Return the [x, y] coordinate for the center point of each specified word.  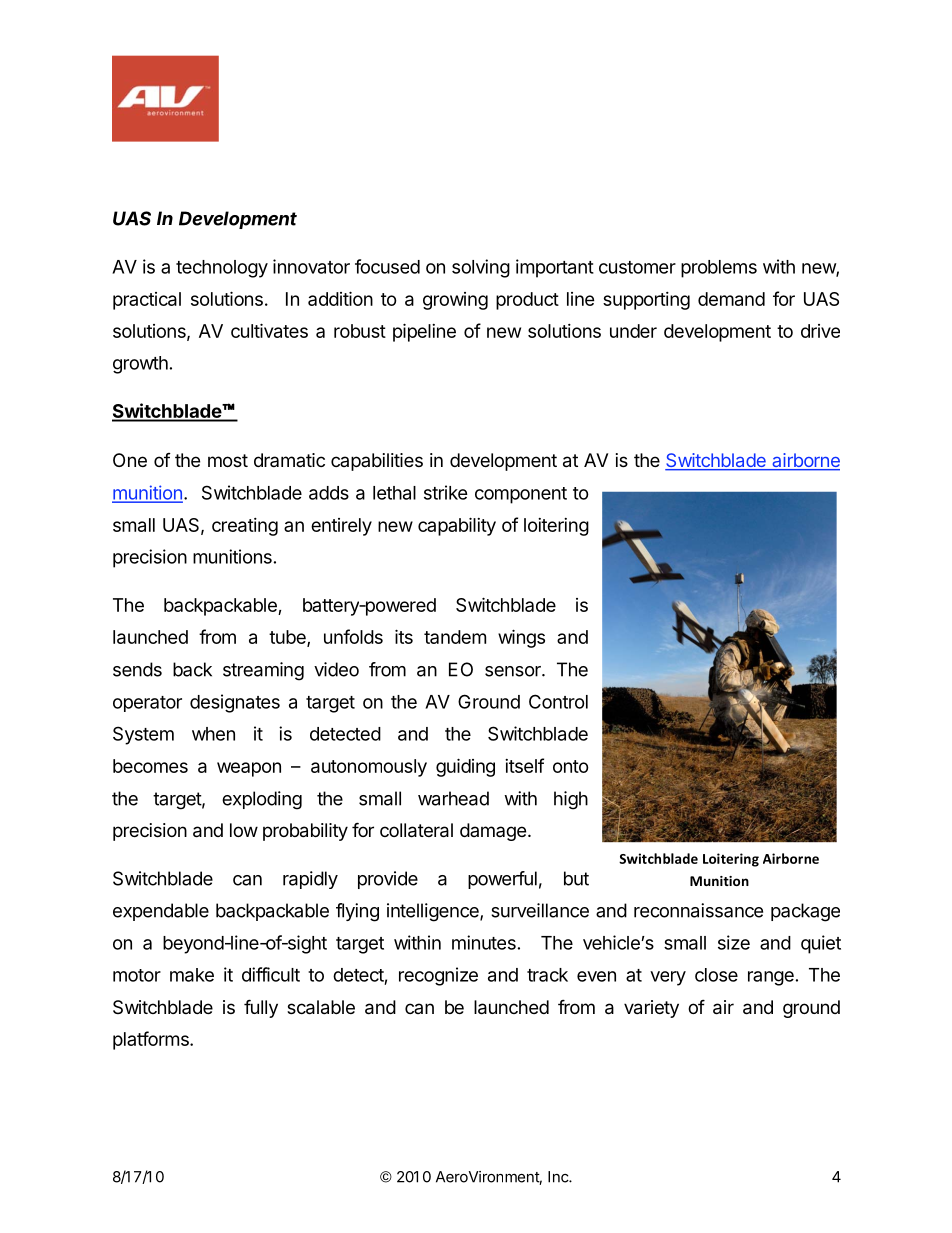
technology [222, 269]
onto [571, 766]
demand [731, 299]
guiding [465, 767]
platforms [152, 1040]
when [213, 734]
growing [455, 301]
